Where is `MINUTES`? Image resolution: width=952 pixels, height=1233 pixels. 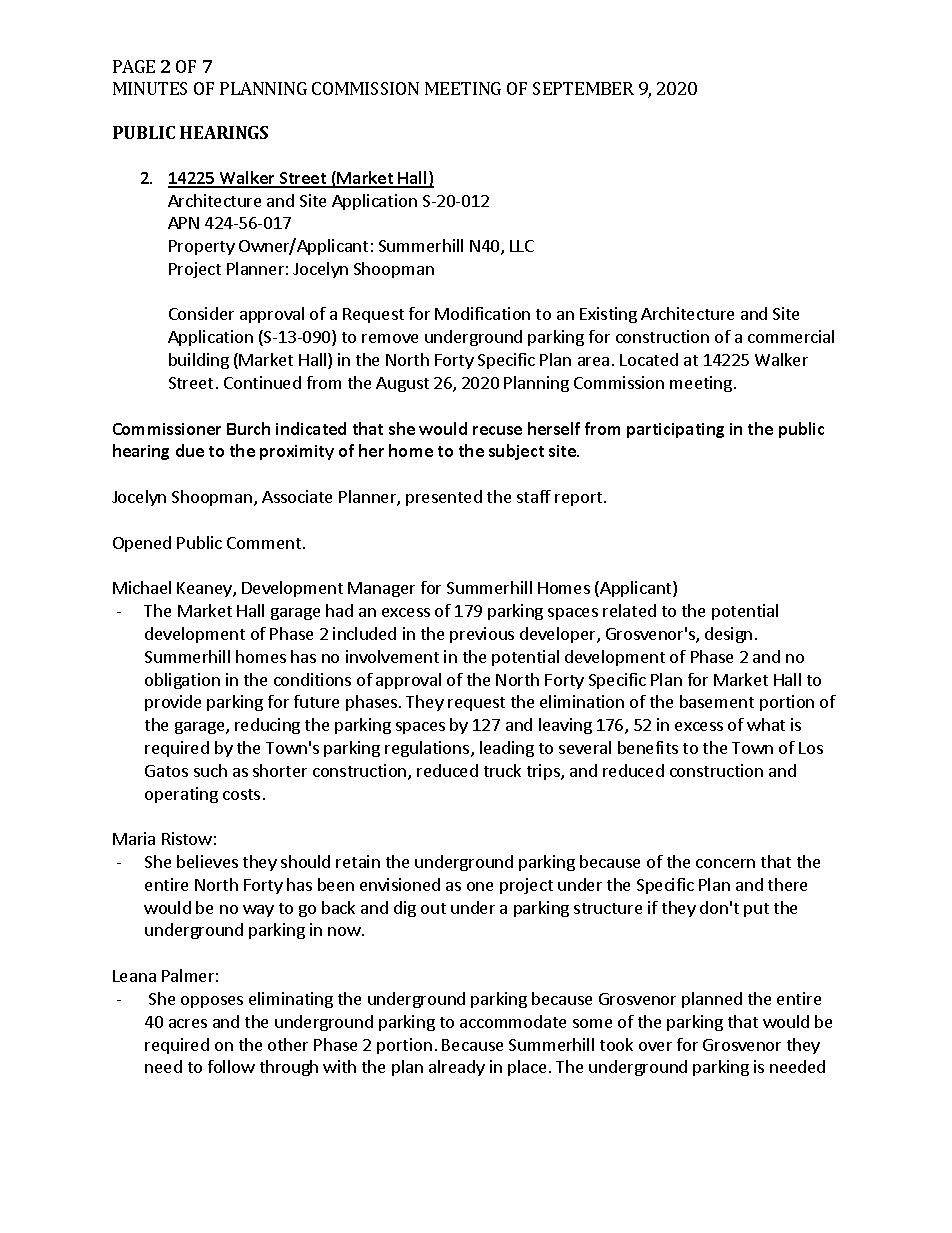 MINUTES is located at coordinates (150, 88).
